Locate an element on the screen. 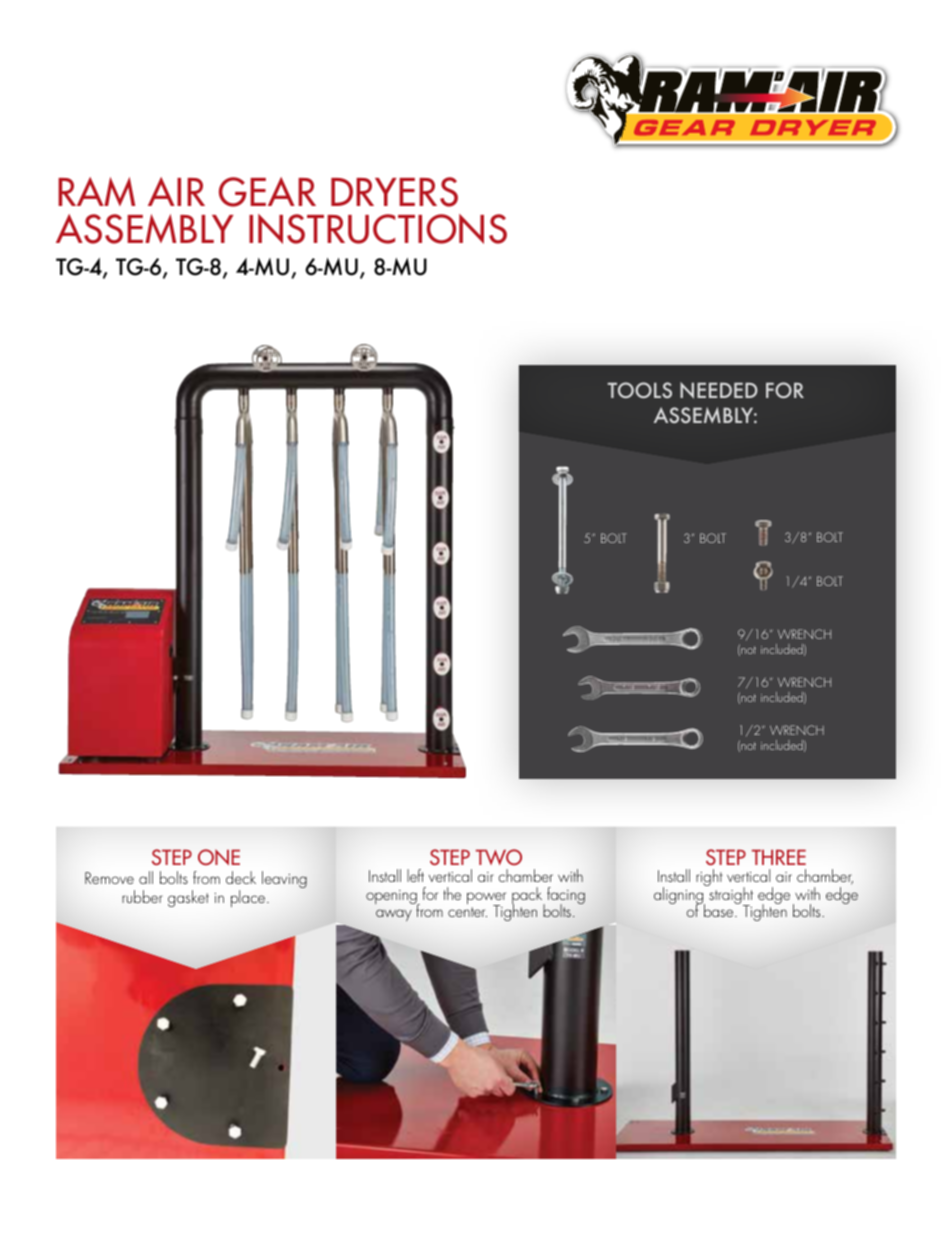  TWO is located at coordinates (499, 857).
